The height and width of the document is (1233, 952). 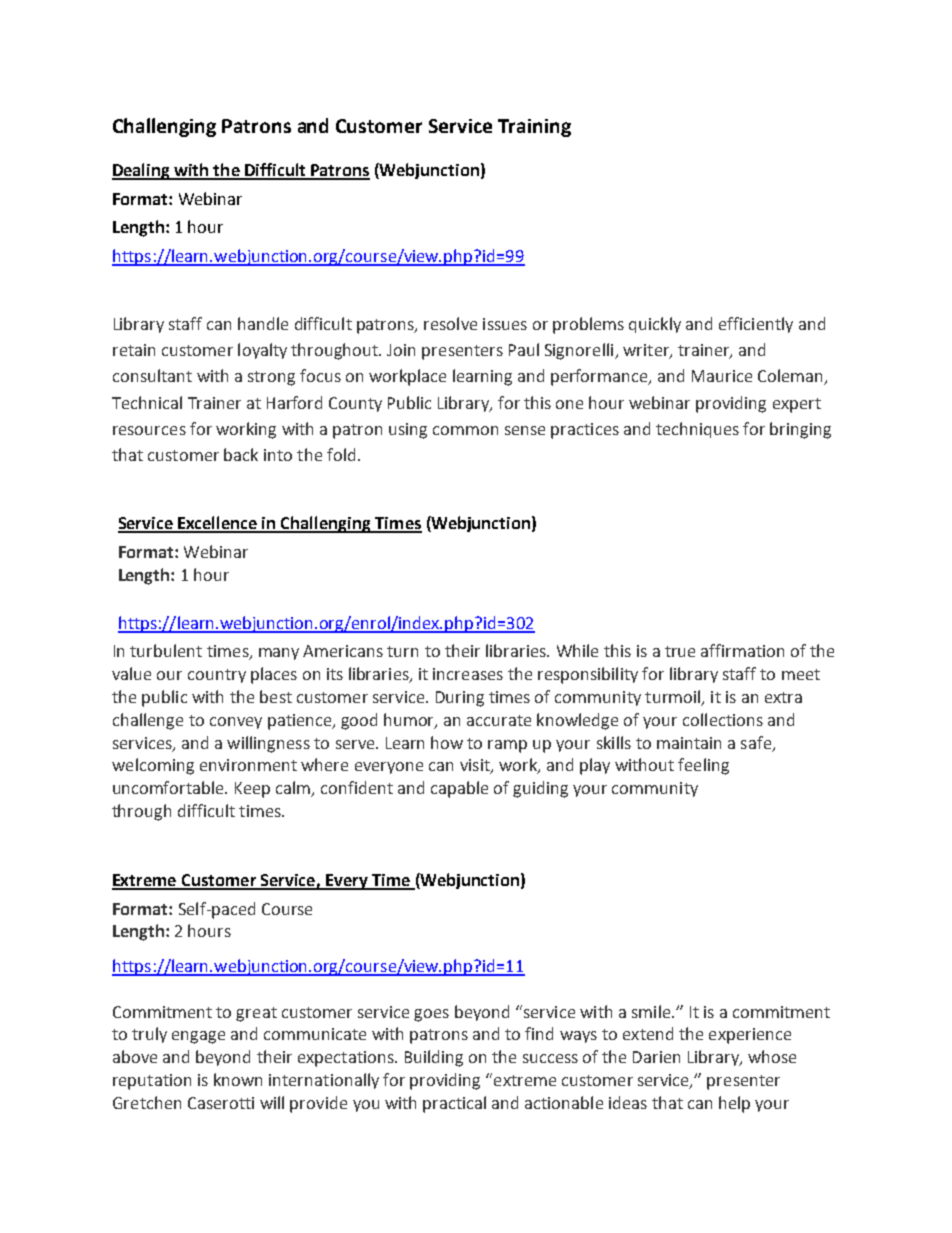 I want to click on efficiently, so click(x=756, y=325).
